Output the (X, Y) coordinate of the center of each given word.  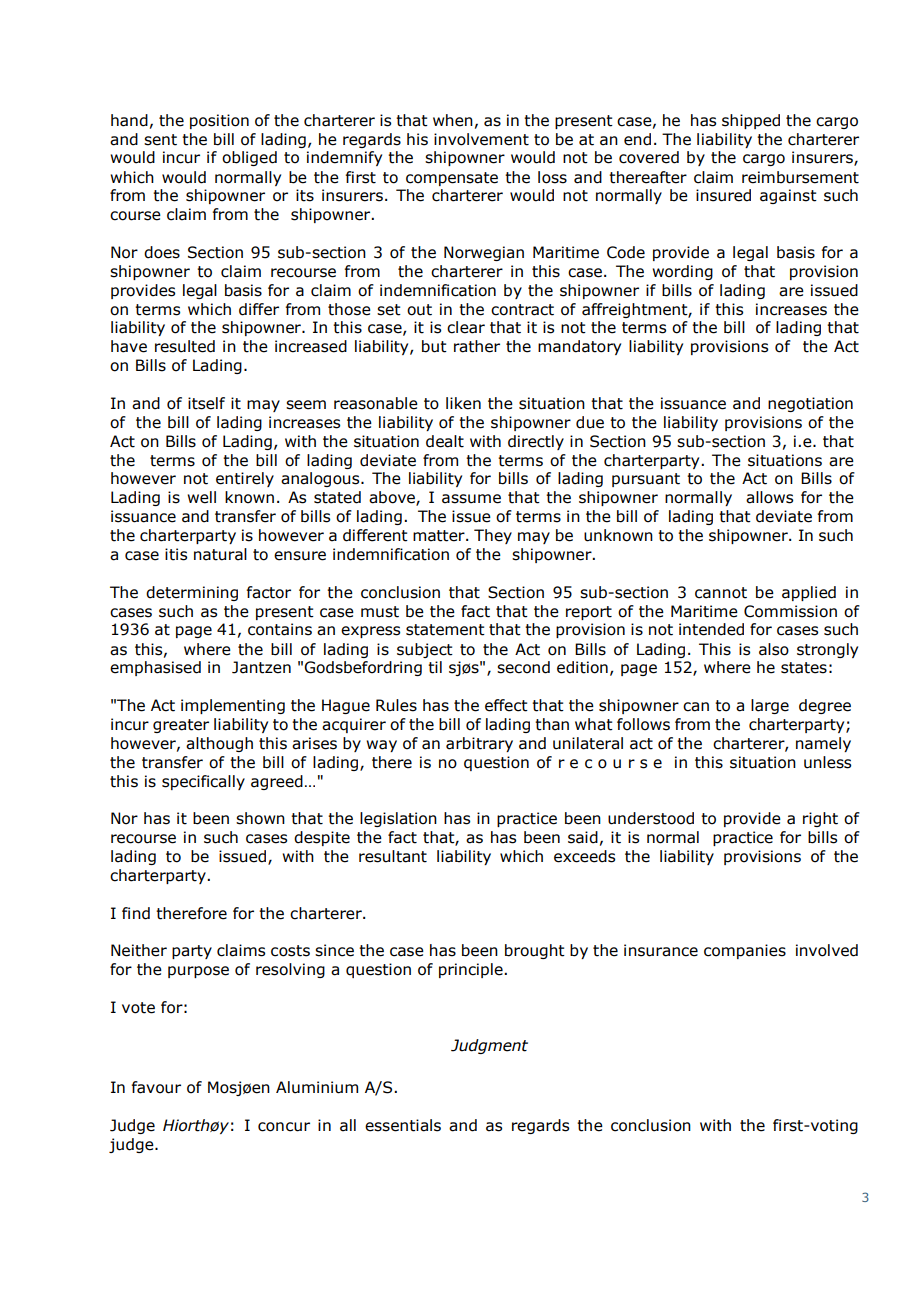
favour (156, 1087)
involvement (481, 139)
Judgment (489, 1046)
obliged (249, 158)
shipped (751, 121)
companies (745, 951)
